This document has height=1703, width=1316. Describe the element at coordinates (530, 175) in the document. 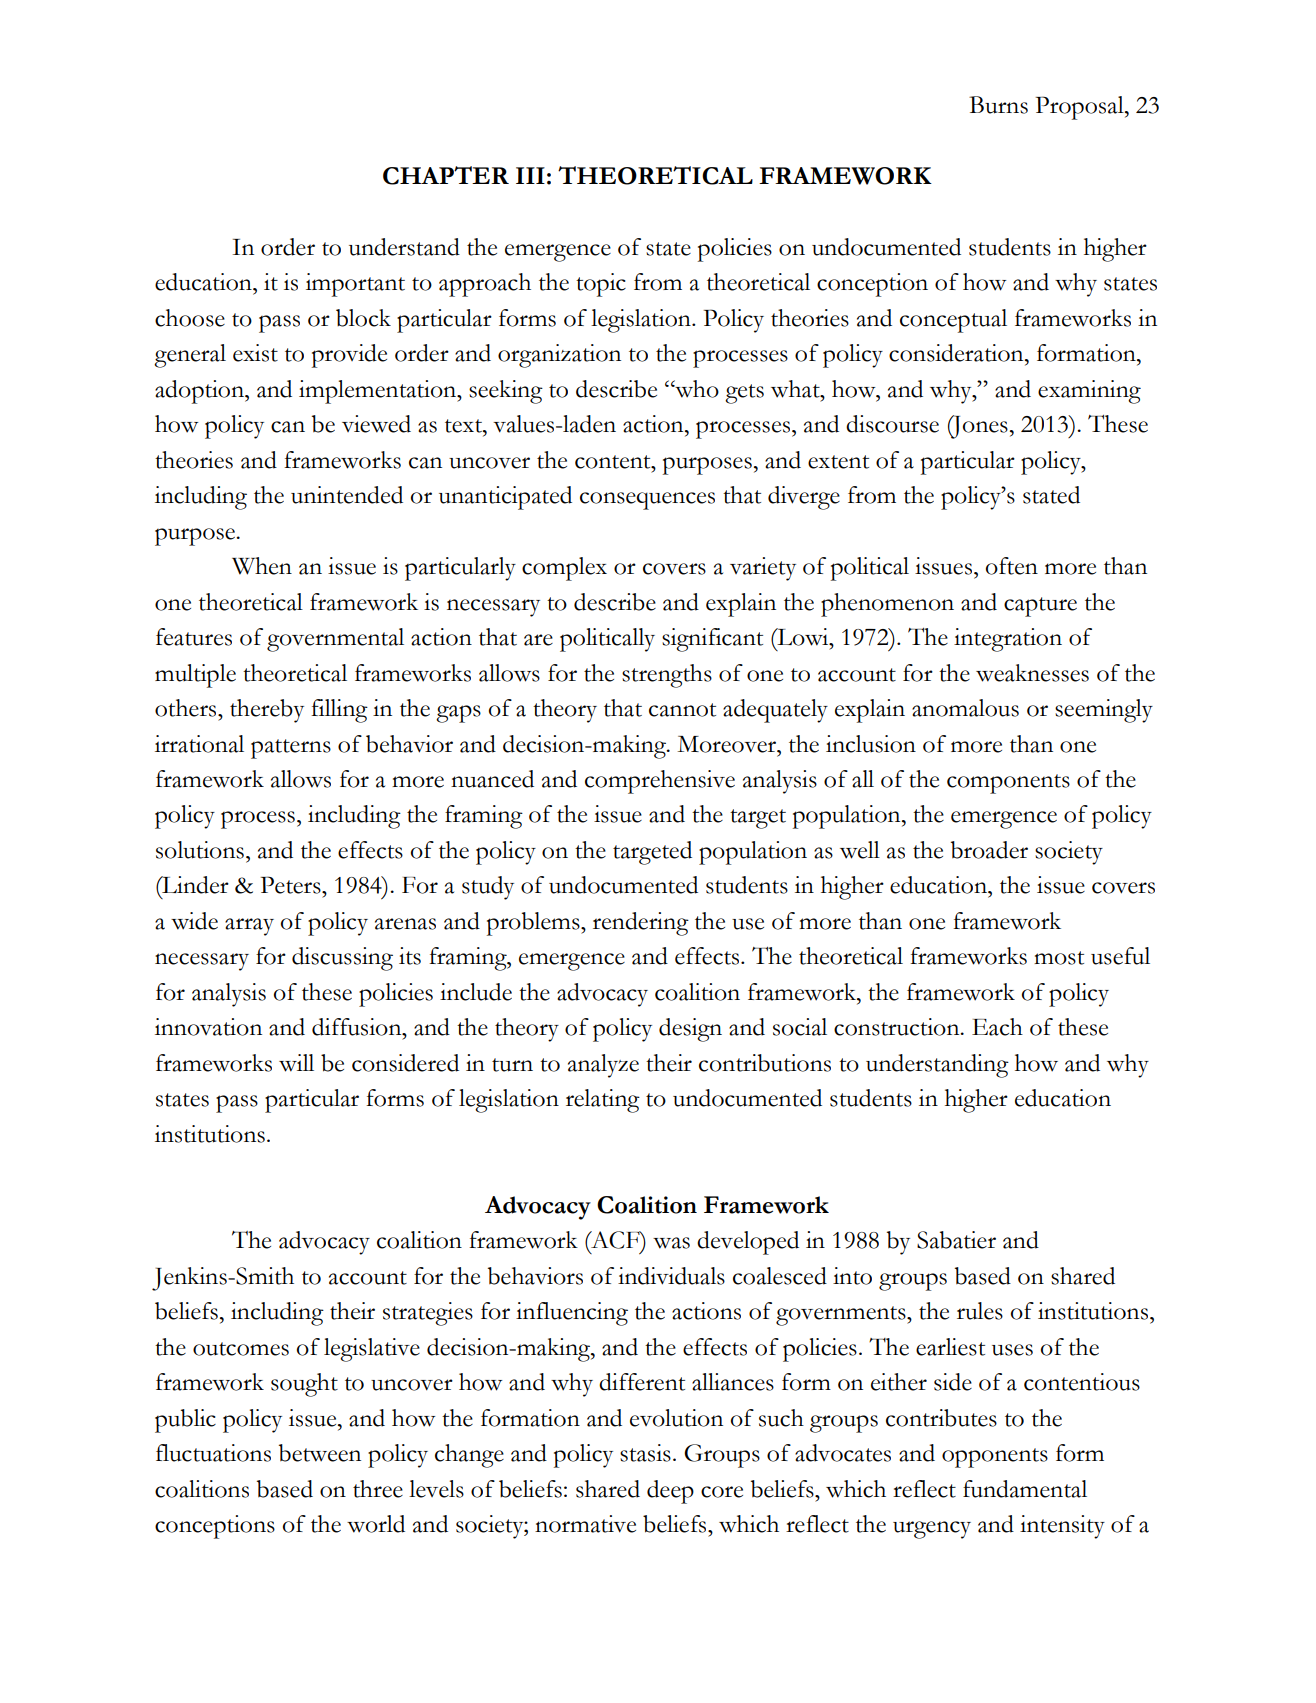

I see `III` at that location.
